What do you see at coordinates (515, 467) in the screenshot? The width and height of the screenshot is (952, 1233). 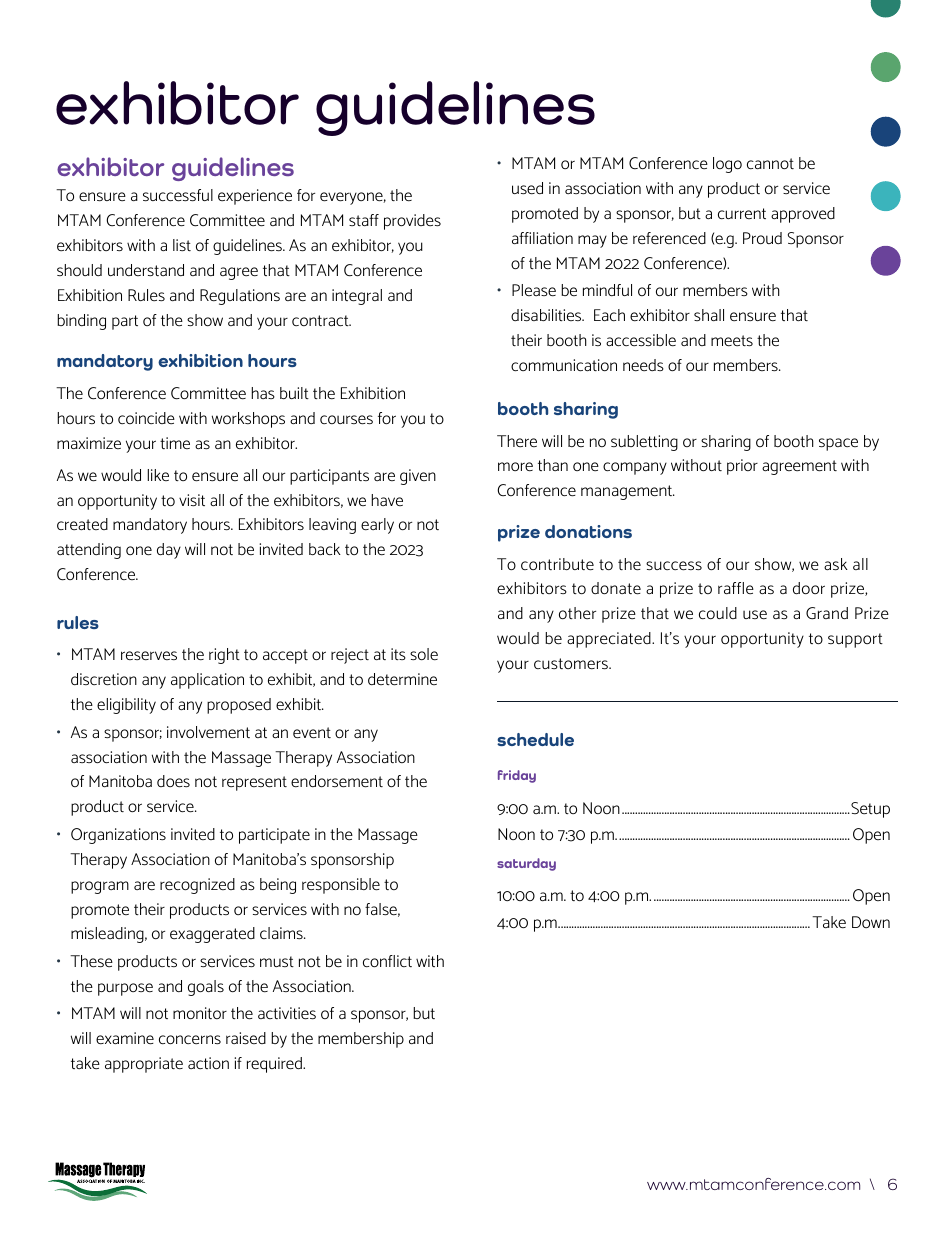 I see `more` at bounding box center [515, 467].
